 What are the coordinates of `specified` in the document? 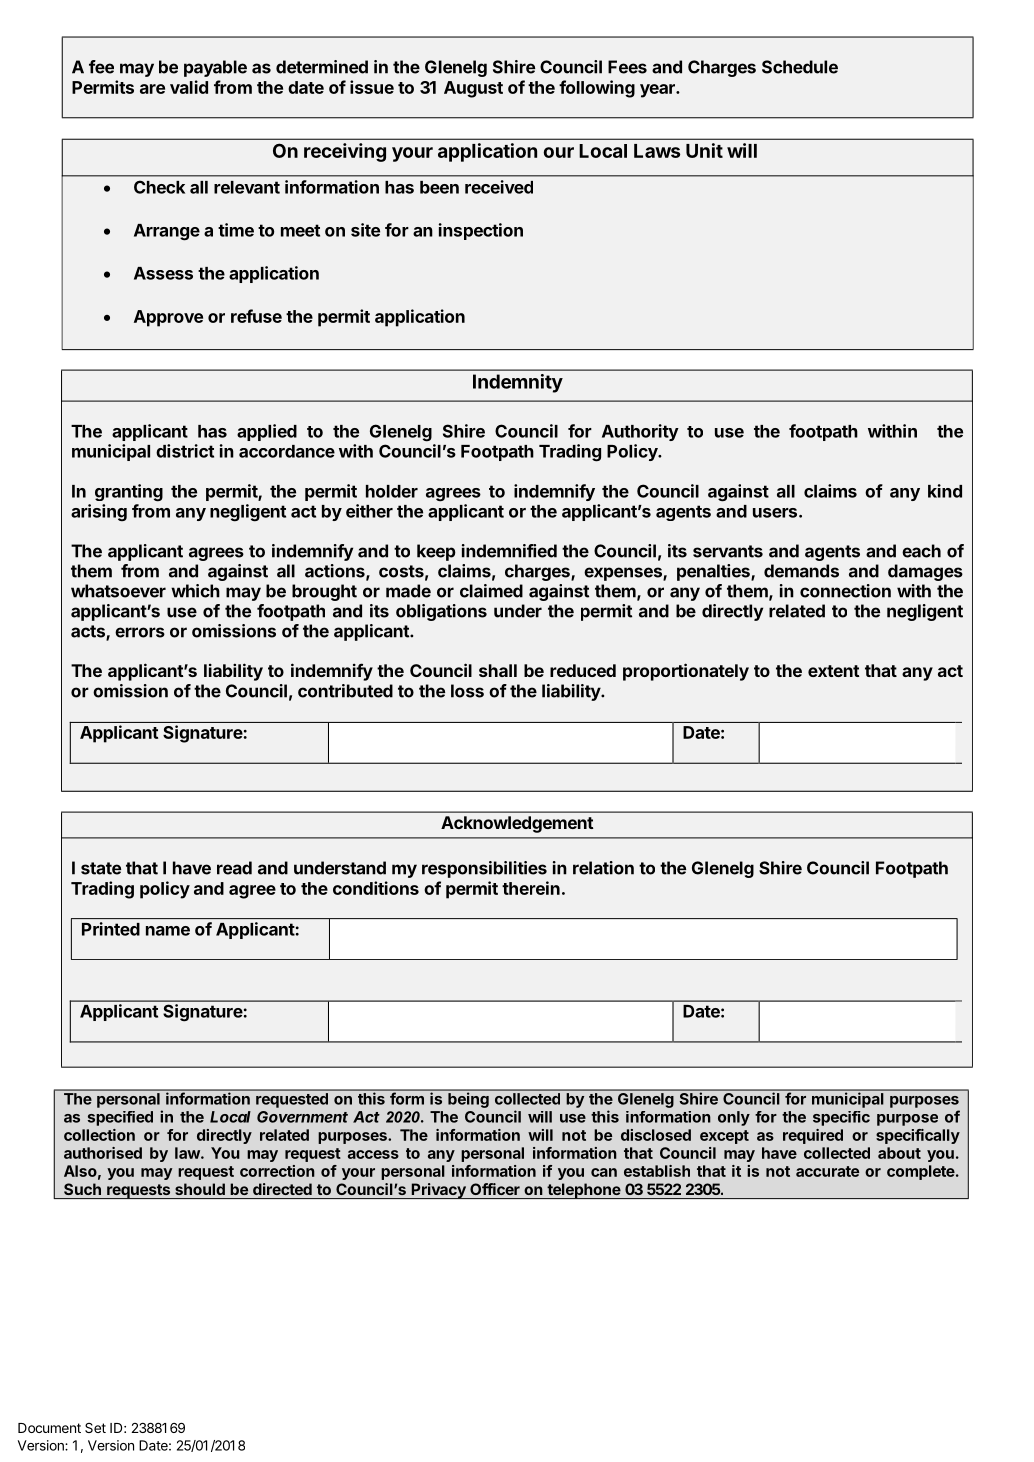 It's located at (120, 1118).
